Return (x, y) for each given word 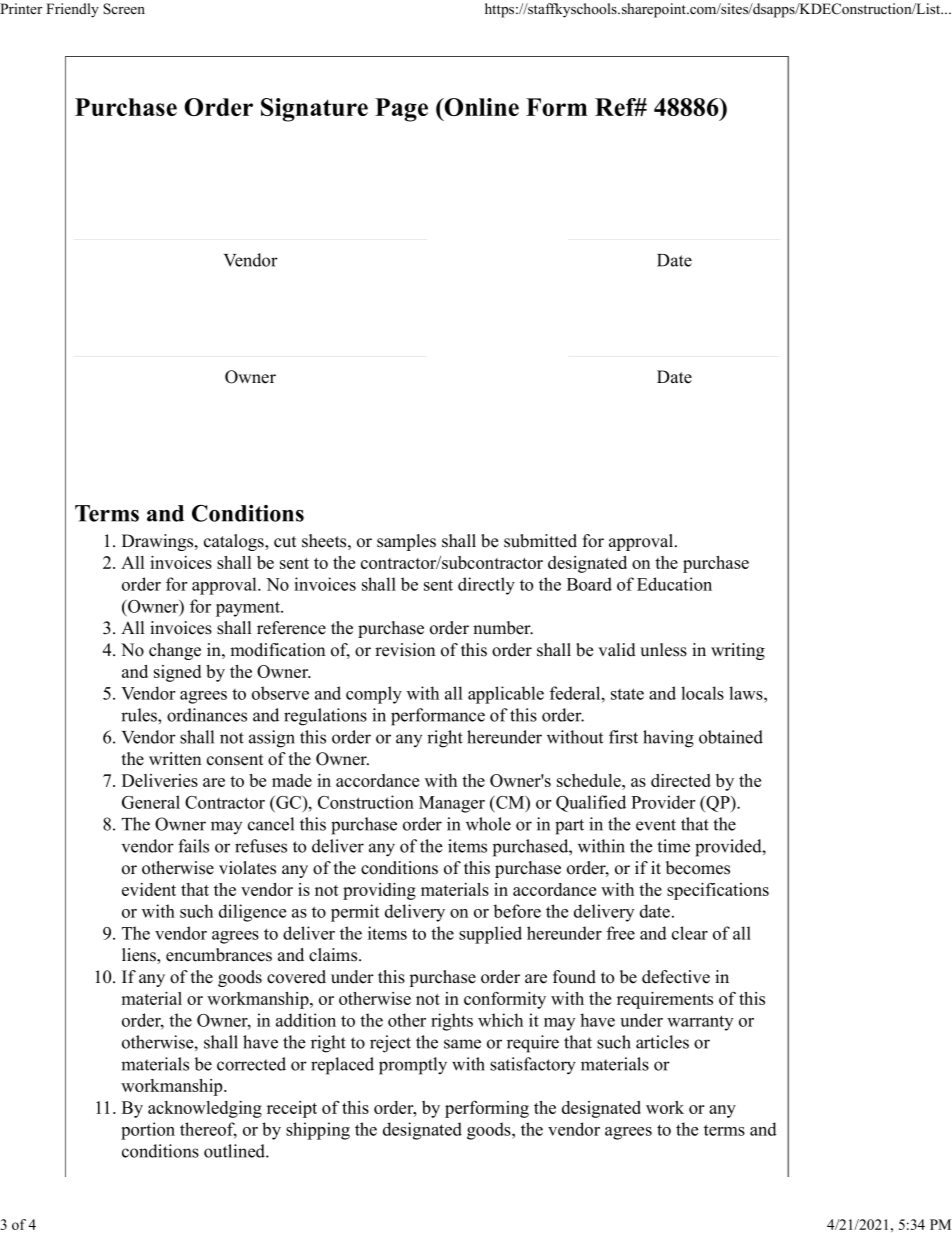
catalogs (235, 542)
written (175, 759)
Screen (124, 9)
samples (406, 542)
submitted (540, 541)
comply (374, 695)
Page (401, 110)
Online (480, 107)
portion (148, 1131)
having (668, 739)
